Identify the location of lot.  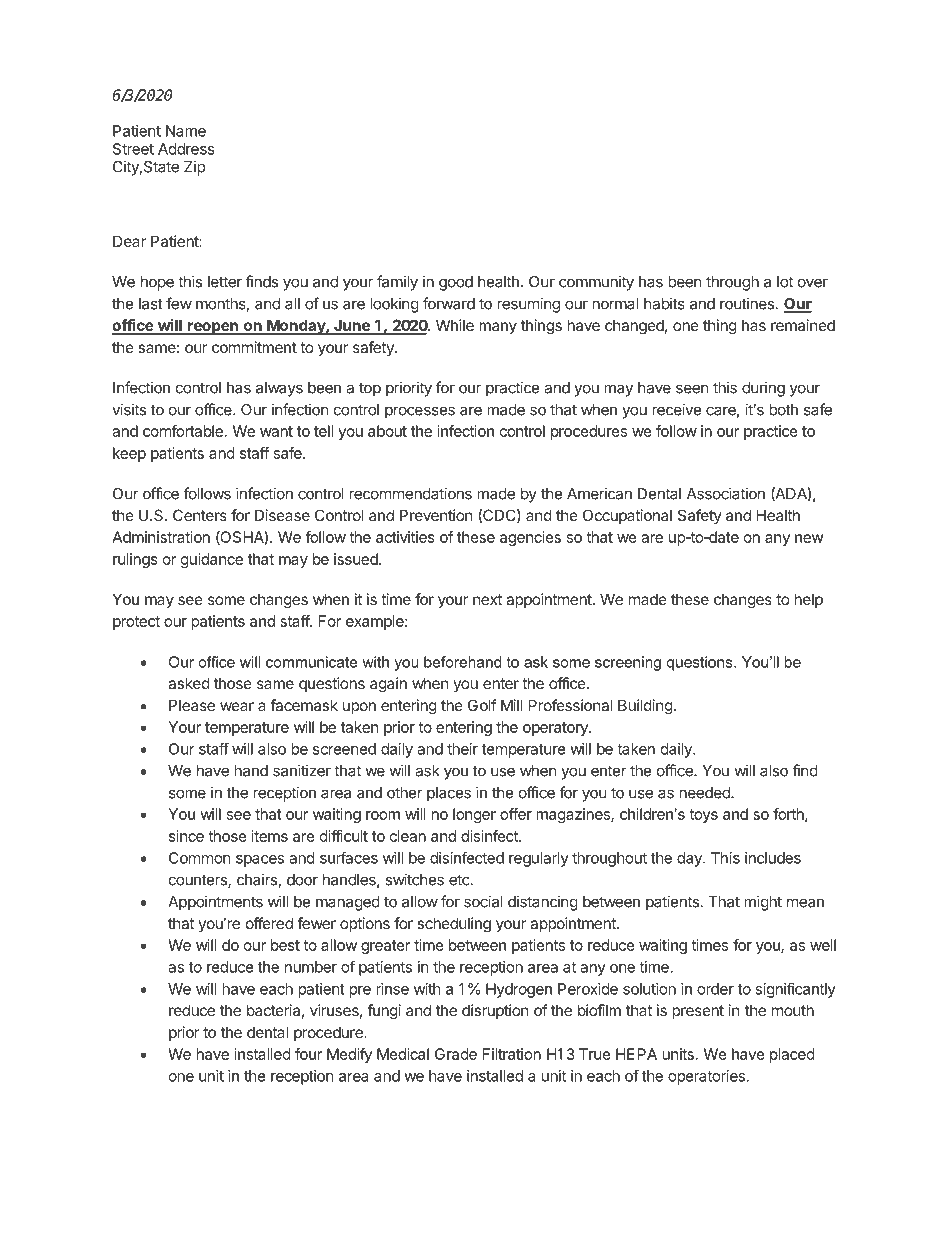
(785, 282).
